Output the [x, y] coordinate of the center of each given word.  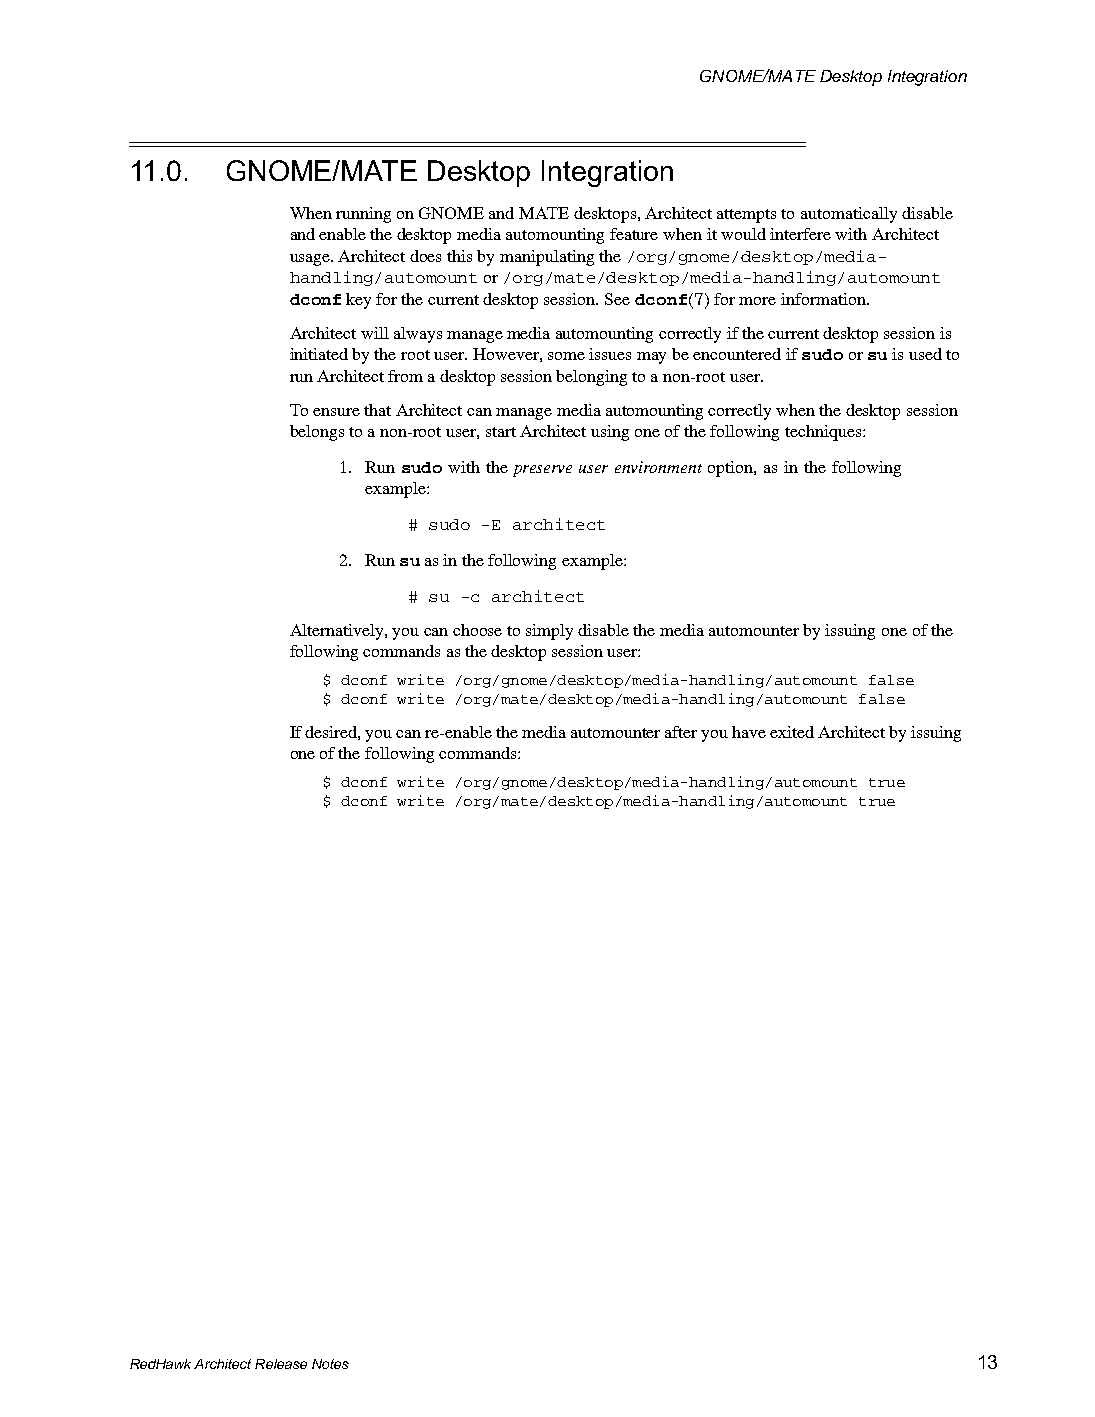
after [681, 732]
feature [634, 234]
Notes [330, 1364]
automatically [849, 215]
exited [792, 732]
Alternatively [338, 632]
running [363, 215]
